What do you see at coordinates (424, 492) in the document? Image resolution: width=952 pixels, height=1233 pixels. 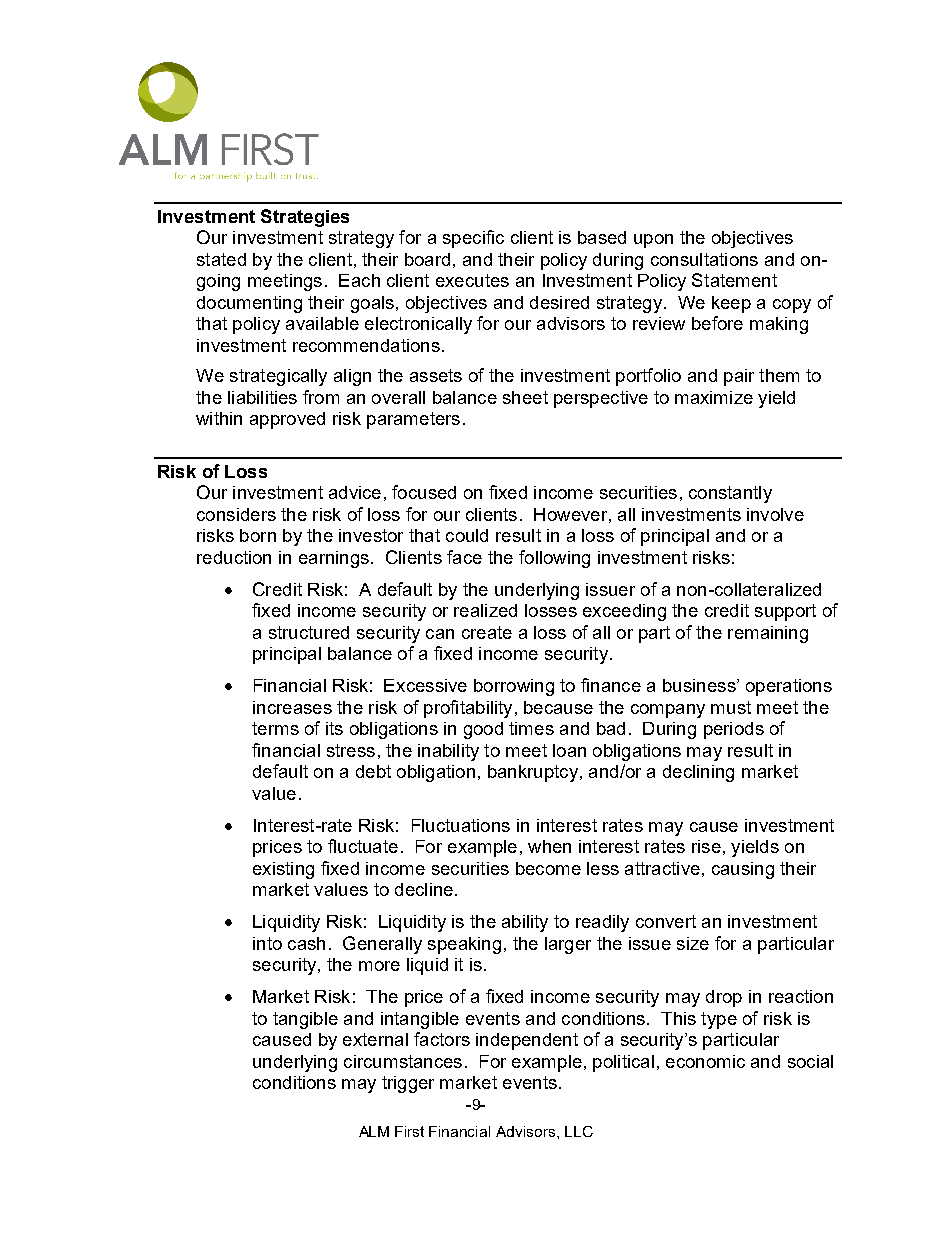 I see `focused` at bounding box center [424, 492].
